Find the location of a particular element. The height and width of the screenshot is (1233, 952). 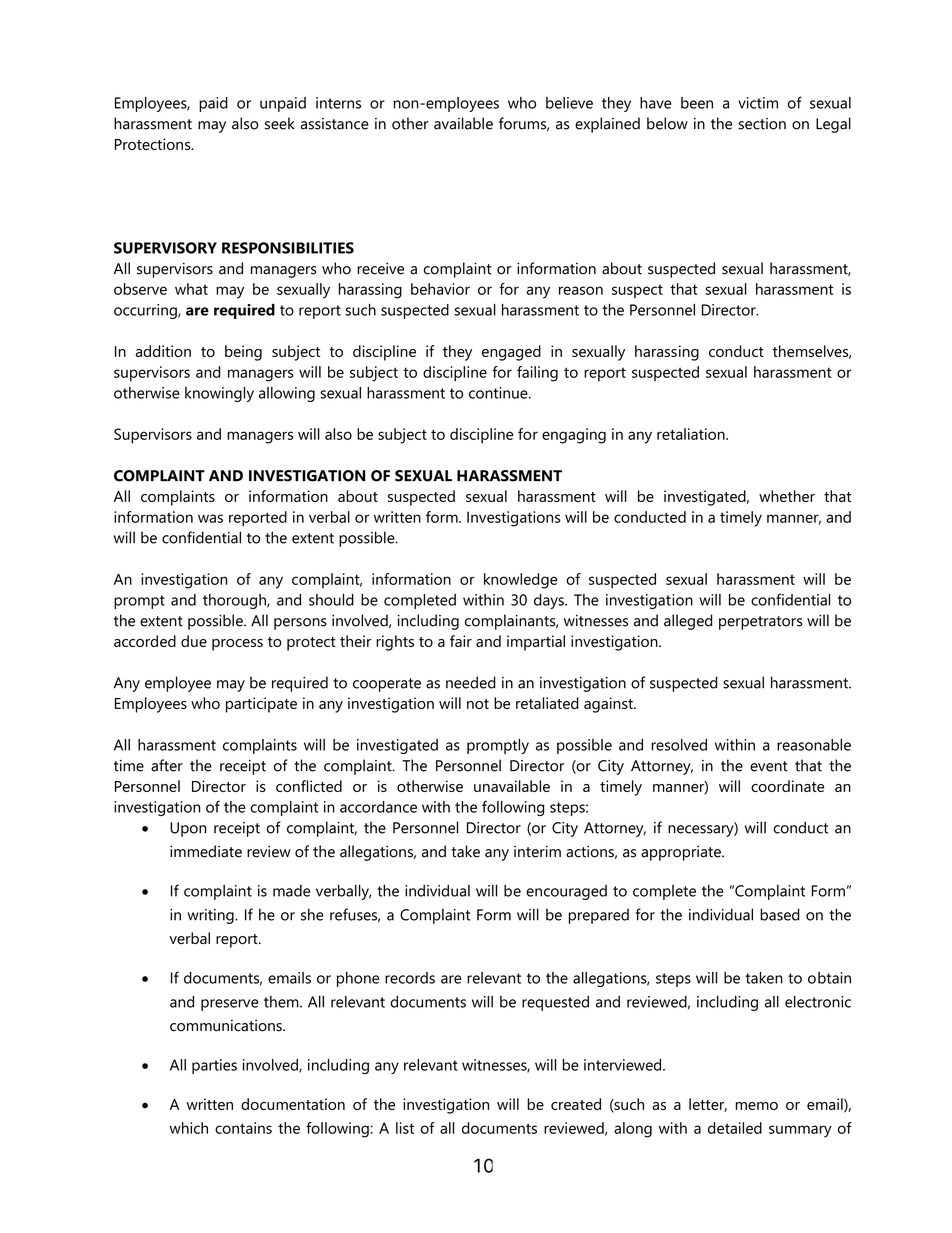

event is located at coordinates (769, 766).
